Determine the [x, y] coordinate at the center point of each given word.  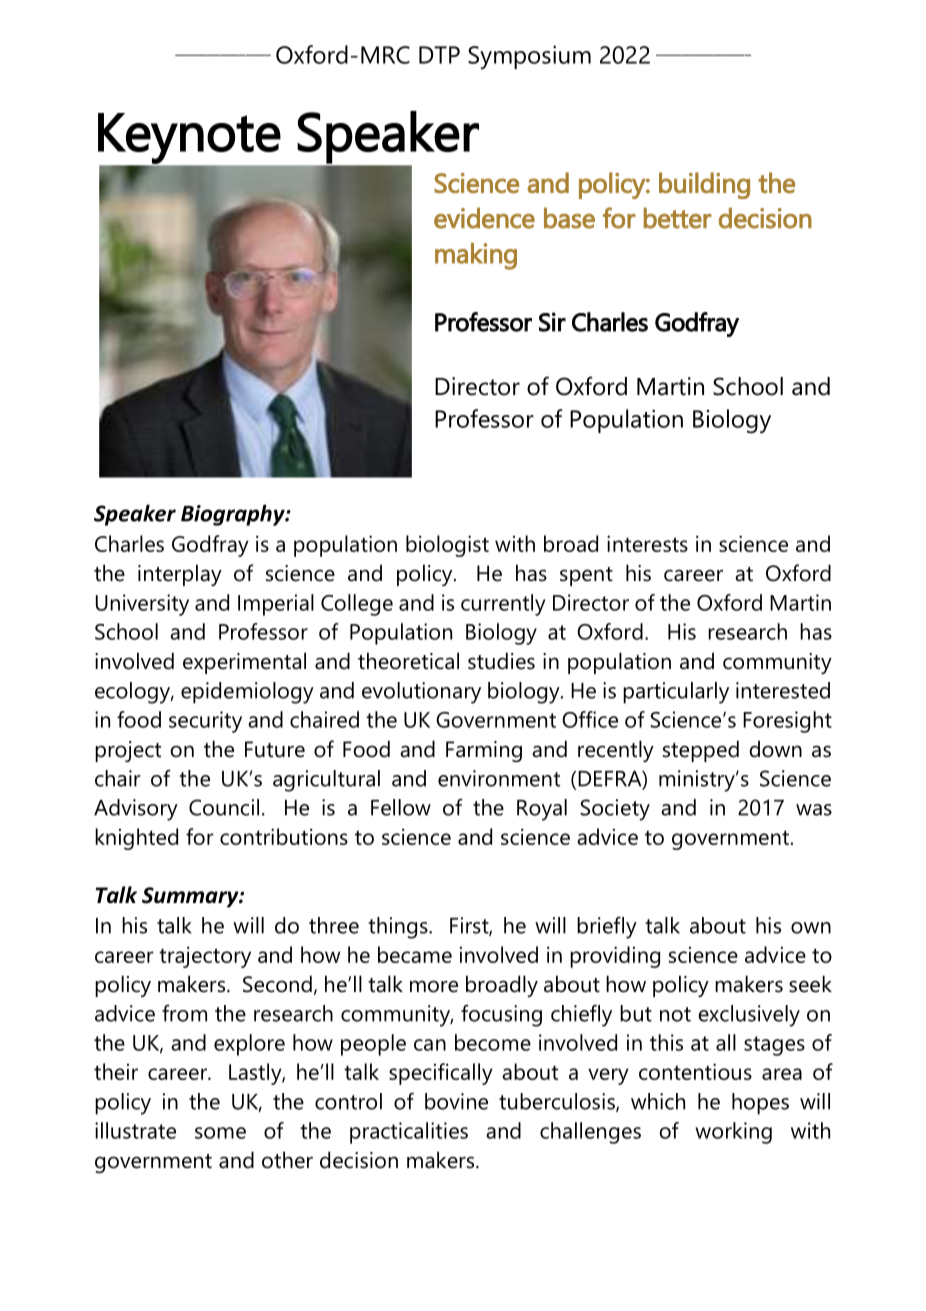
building [704, 185]
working [733, 1133]
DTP [439, 55]
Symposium [529, 57]
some [220, 1133]
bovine [456, 1101]
